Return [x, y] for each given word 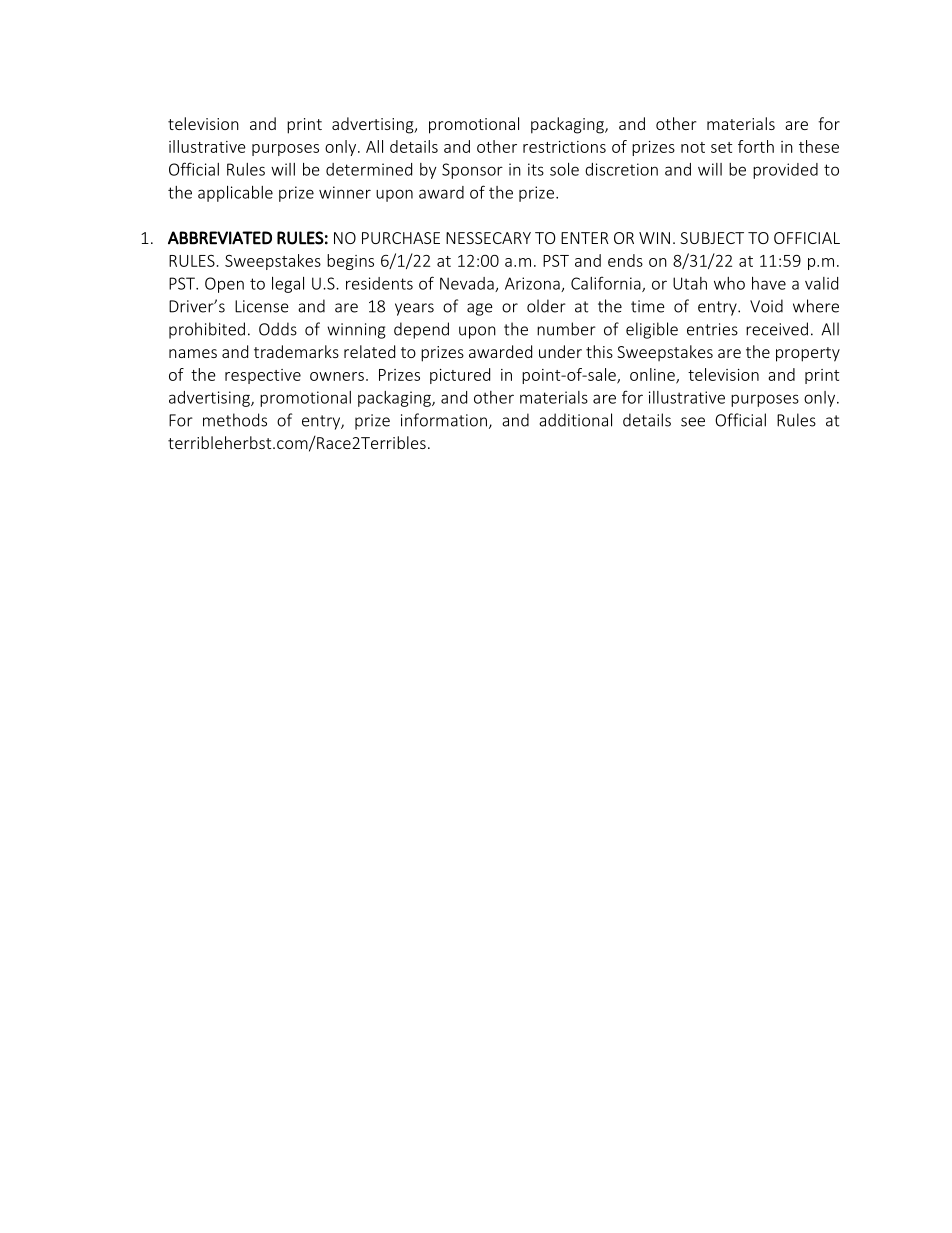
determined [369, 169]
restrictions [564, 147]
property [808, 354]
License [262, 306]
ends [625, 260]
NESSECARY [488, 238]
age [480, 309]
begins [350, 262]
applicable [235, 194]
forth [756, 146]
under [560, 351]
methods [235, 420]
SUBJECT [712, 238]
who [729, 283]
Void [766, 306]
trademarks [296, 351]
